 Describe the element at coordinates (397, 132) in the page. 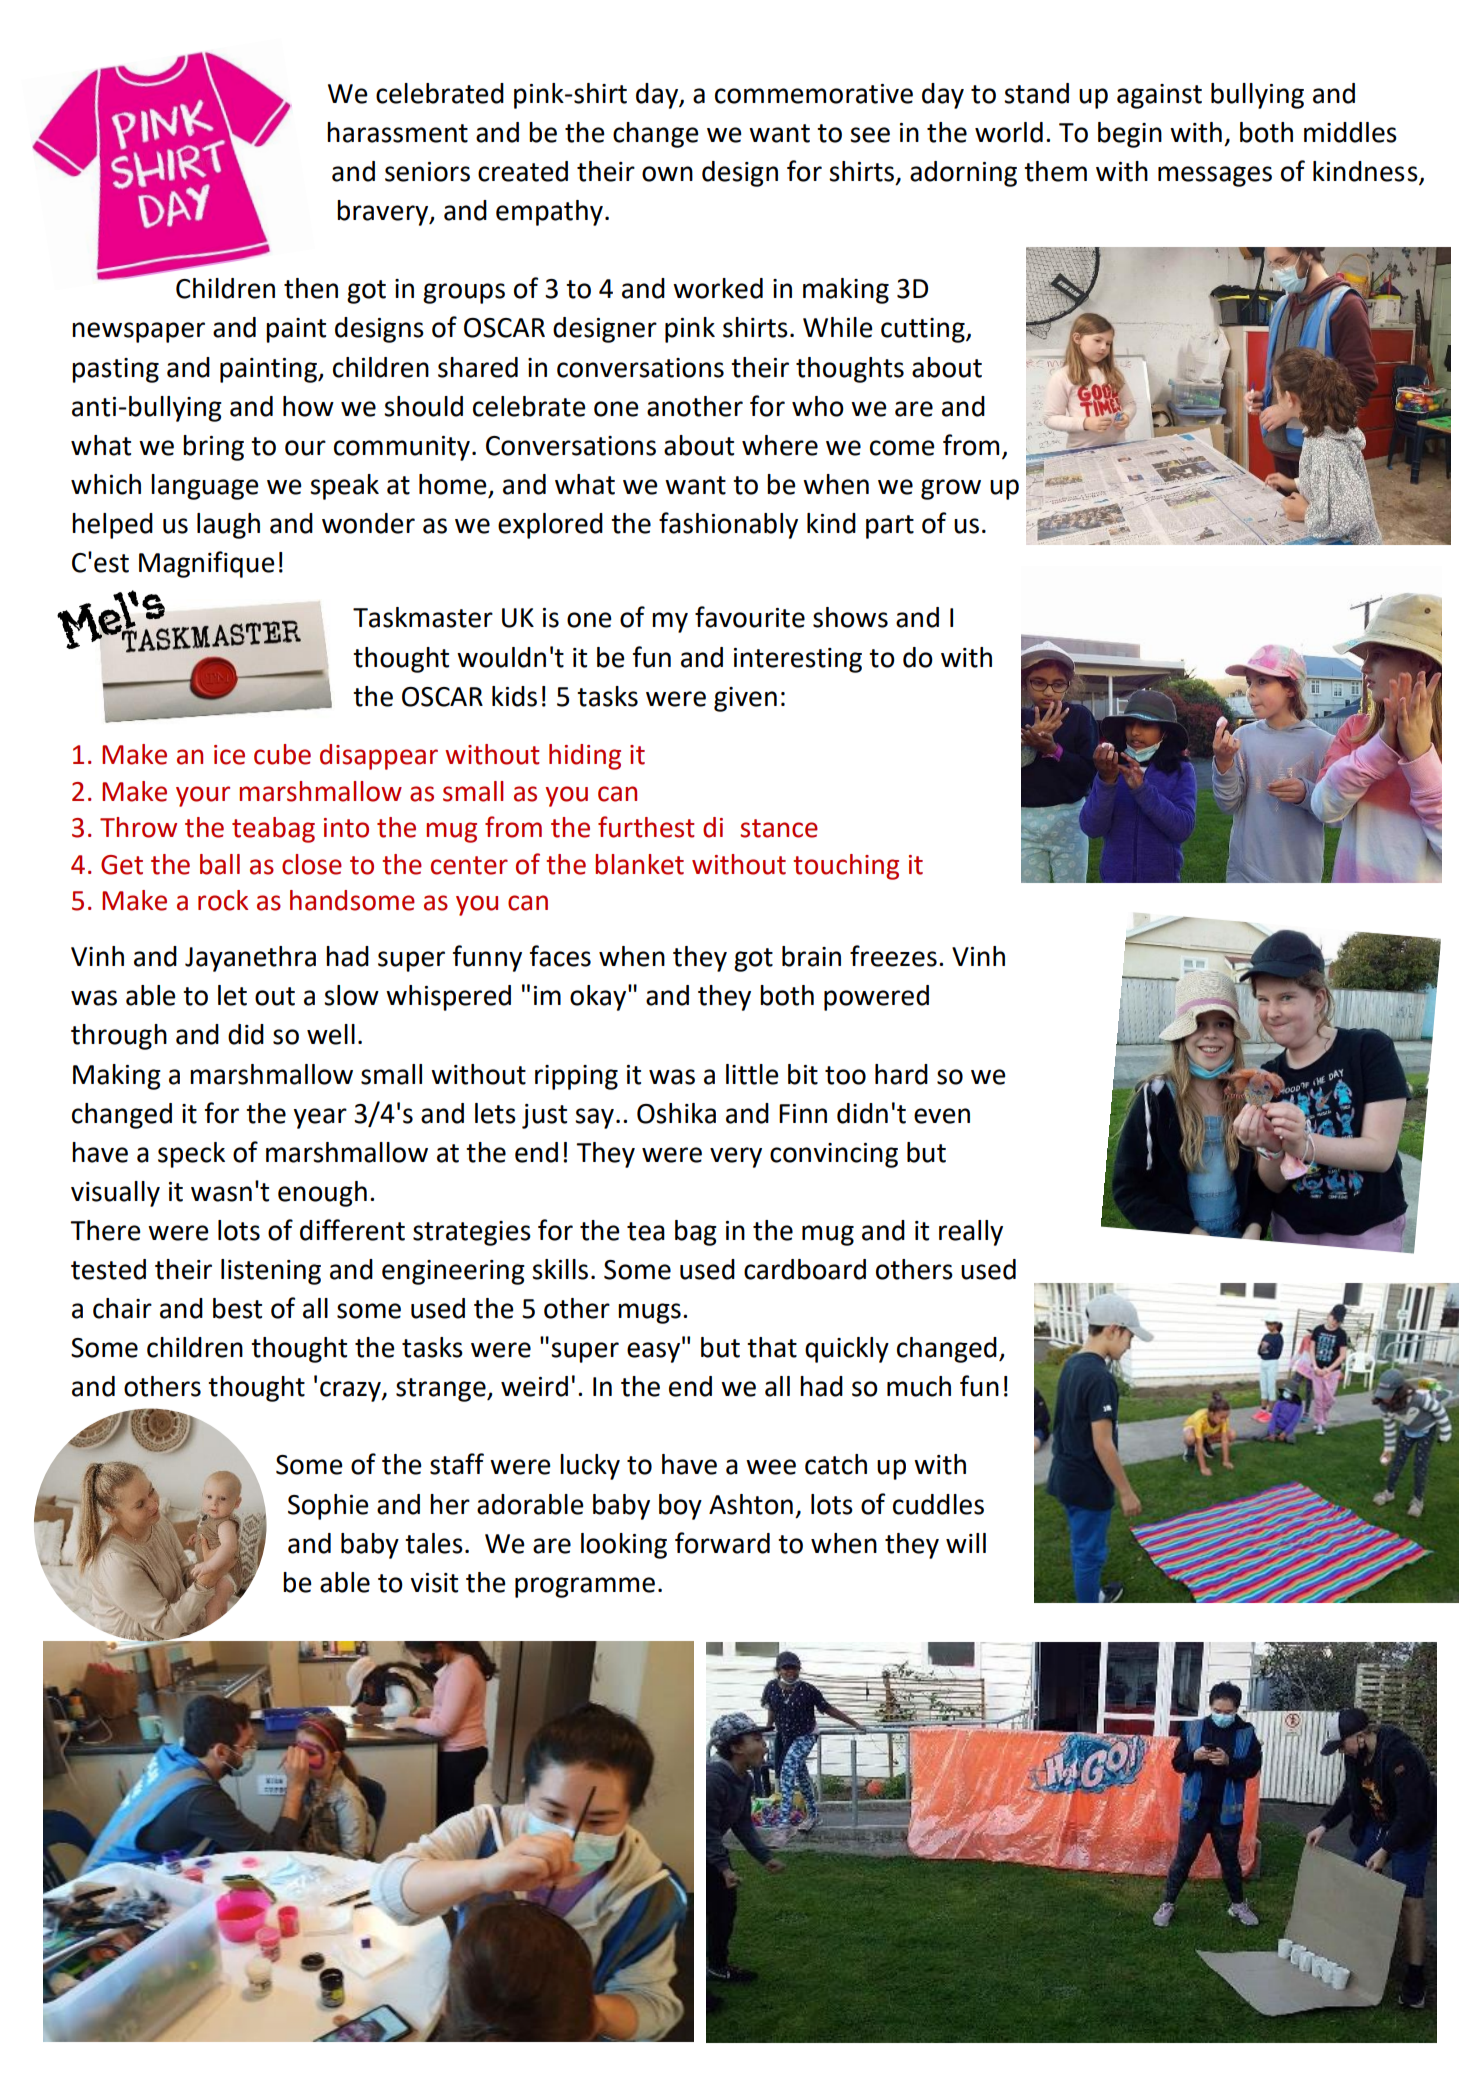

I see `harassment` at that location.
